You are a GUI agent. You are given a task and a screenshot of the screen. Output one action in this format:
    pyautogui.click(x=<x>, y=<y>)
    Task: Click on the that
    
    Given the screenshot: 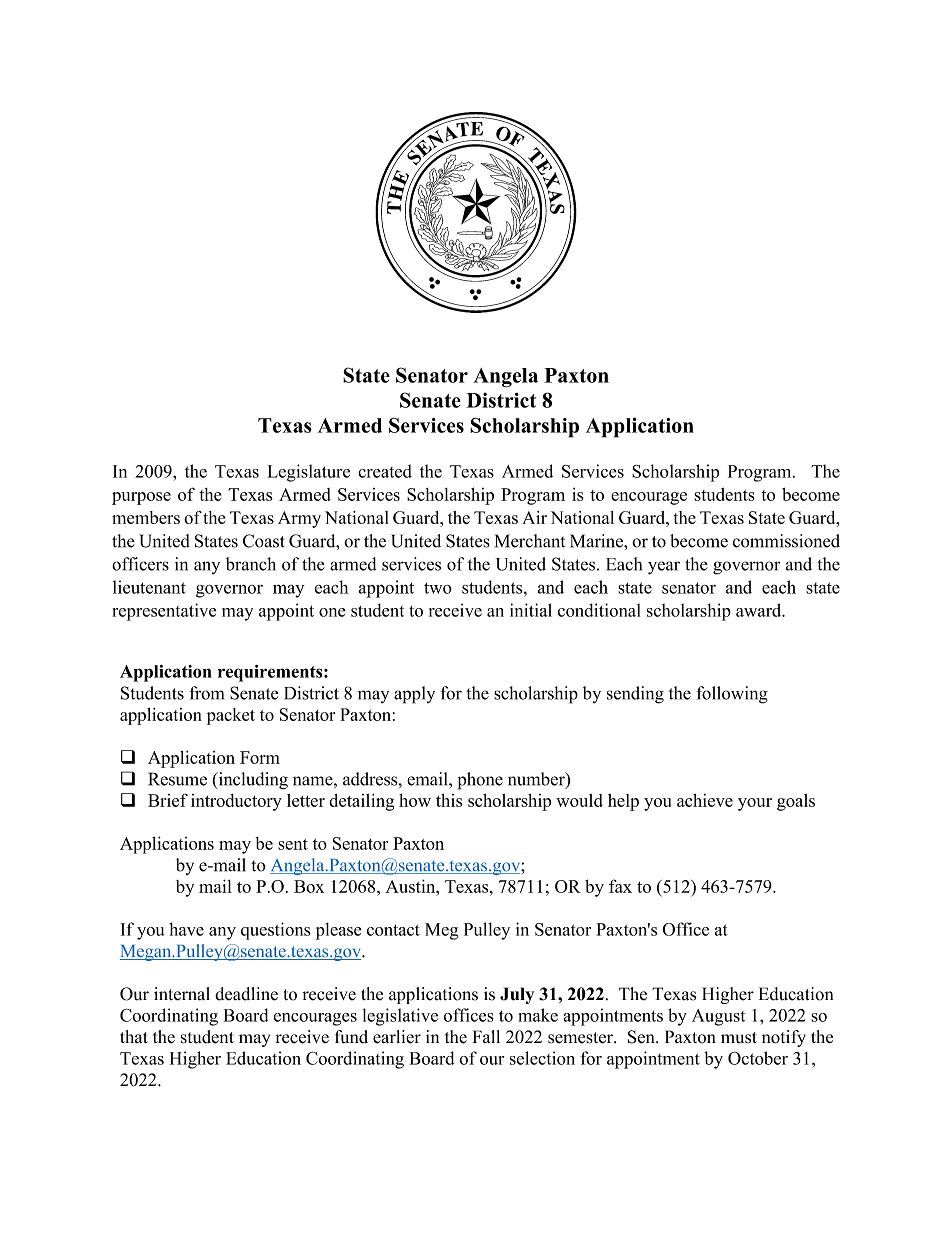 What is the action you would take?
    pyautogui.click(x=134, y=1036)
